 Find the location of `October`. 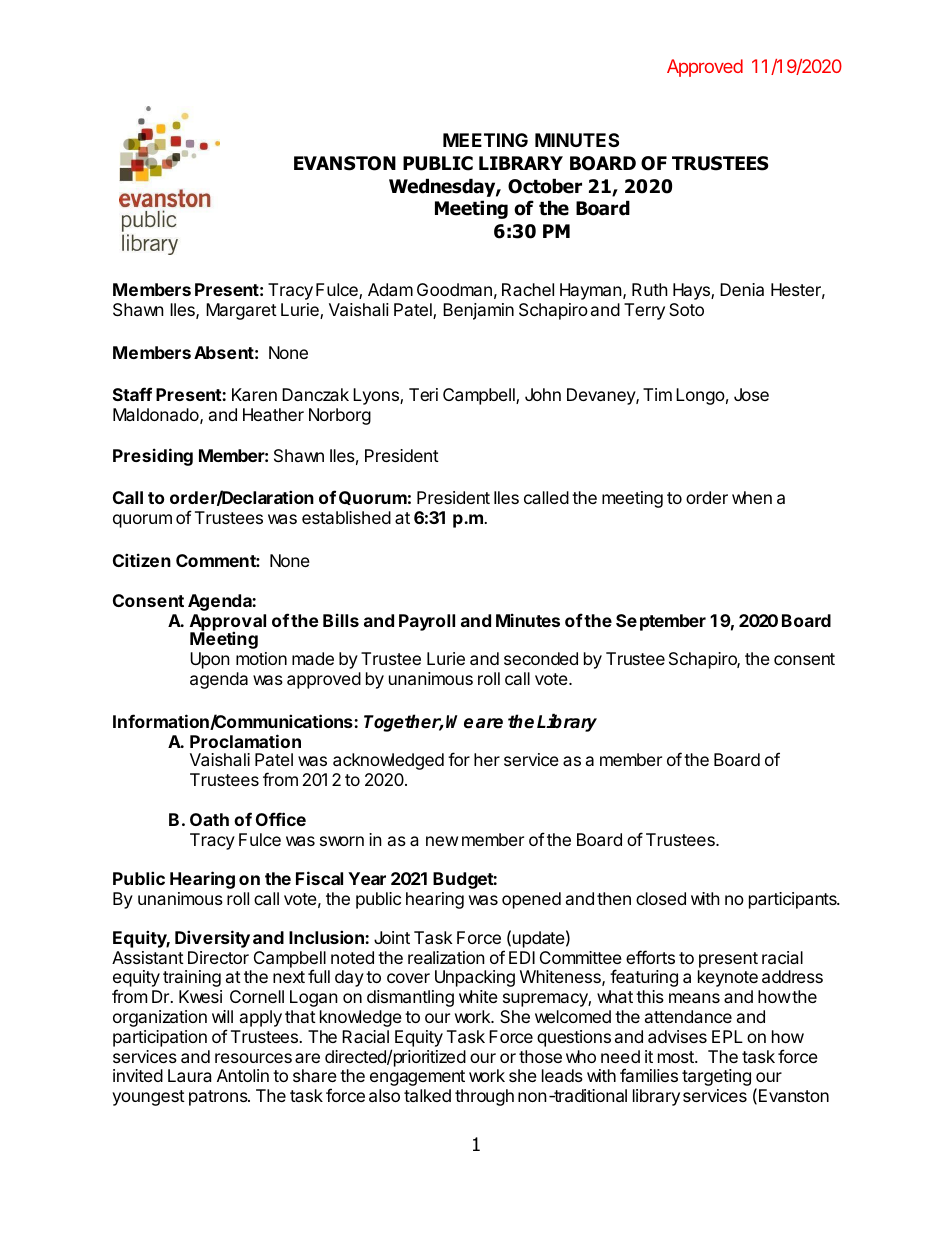

October is located at coordinates (545, 186).
